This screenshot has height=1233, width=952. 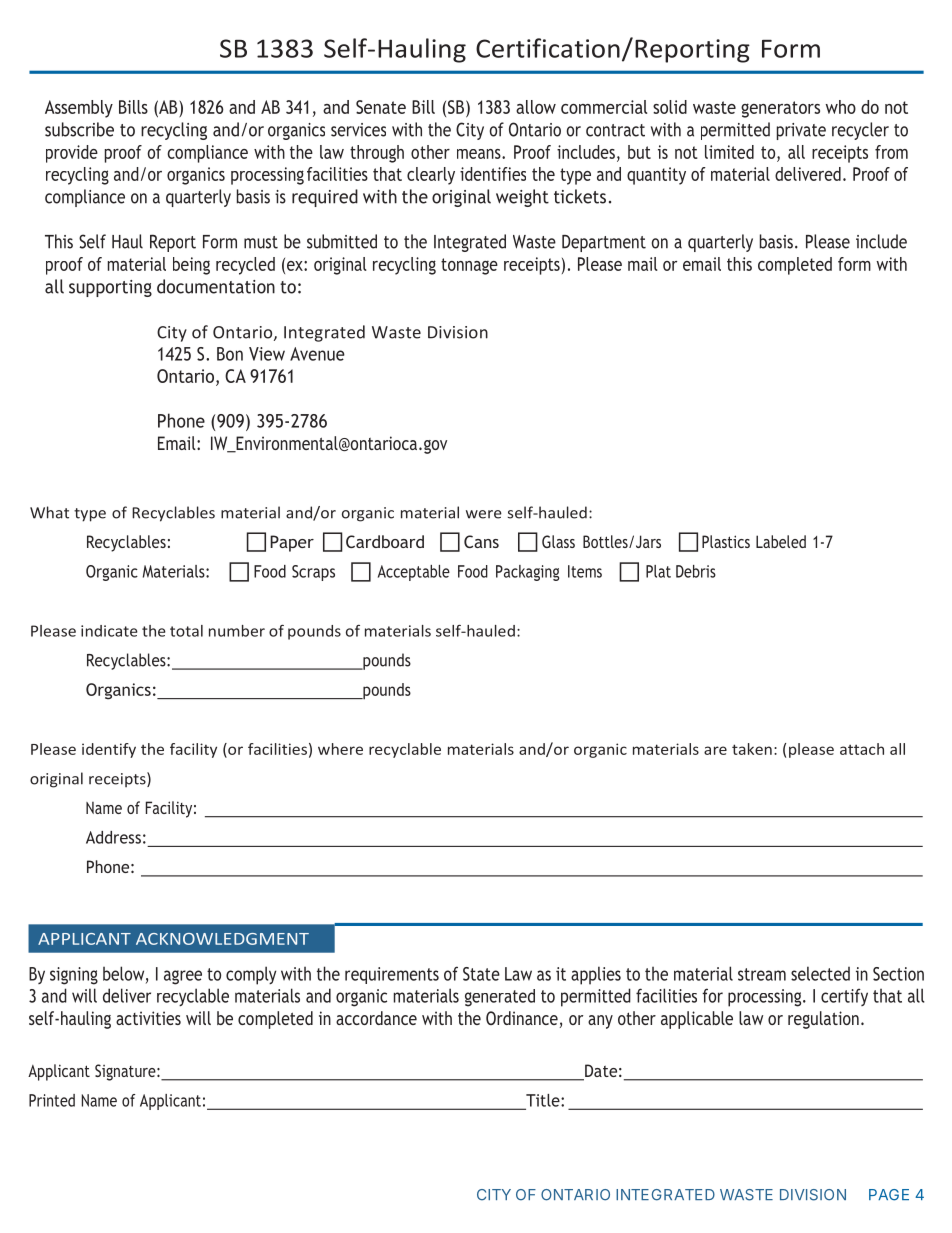 What do you see at coordinates (527, 573) in the screenshot?
I see `Packaging` at bounding box center [527, 573].
